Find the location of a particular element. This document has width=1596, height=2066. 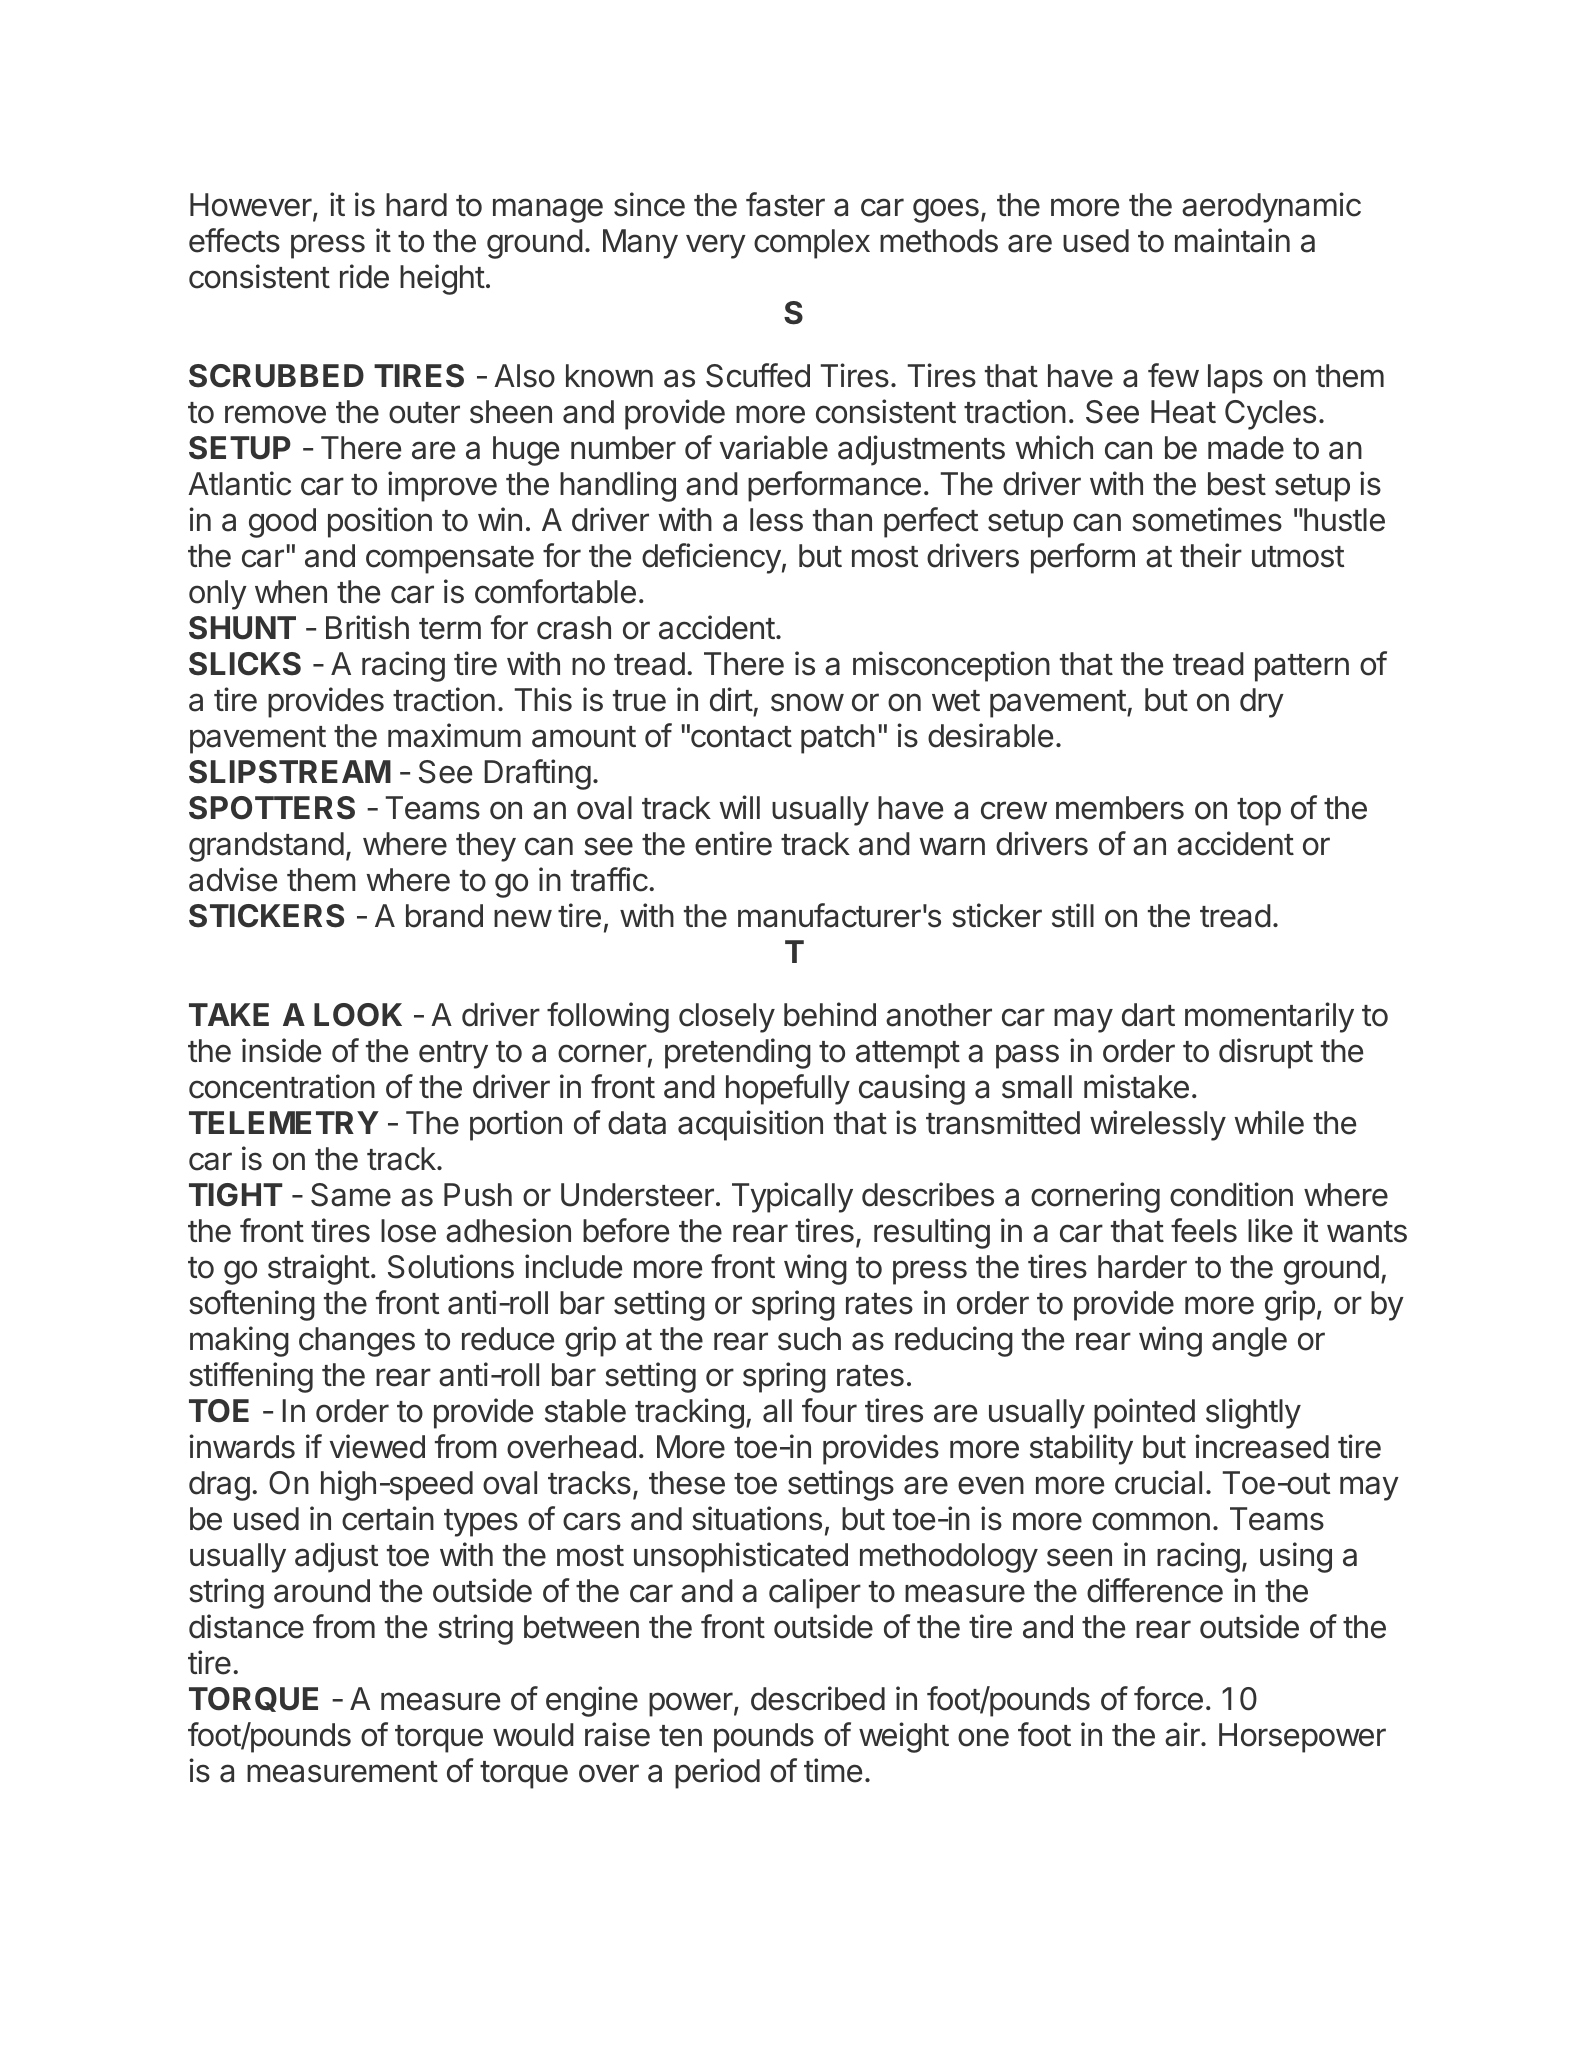

complex is located at coordinates (812, 244).
